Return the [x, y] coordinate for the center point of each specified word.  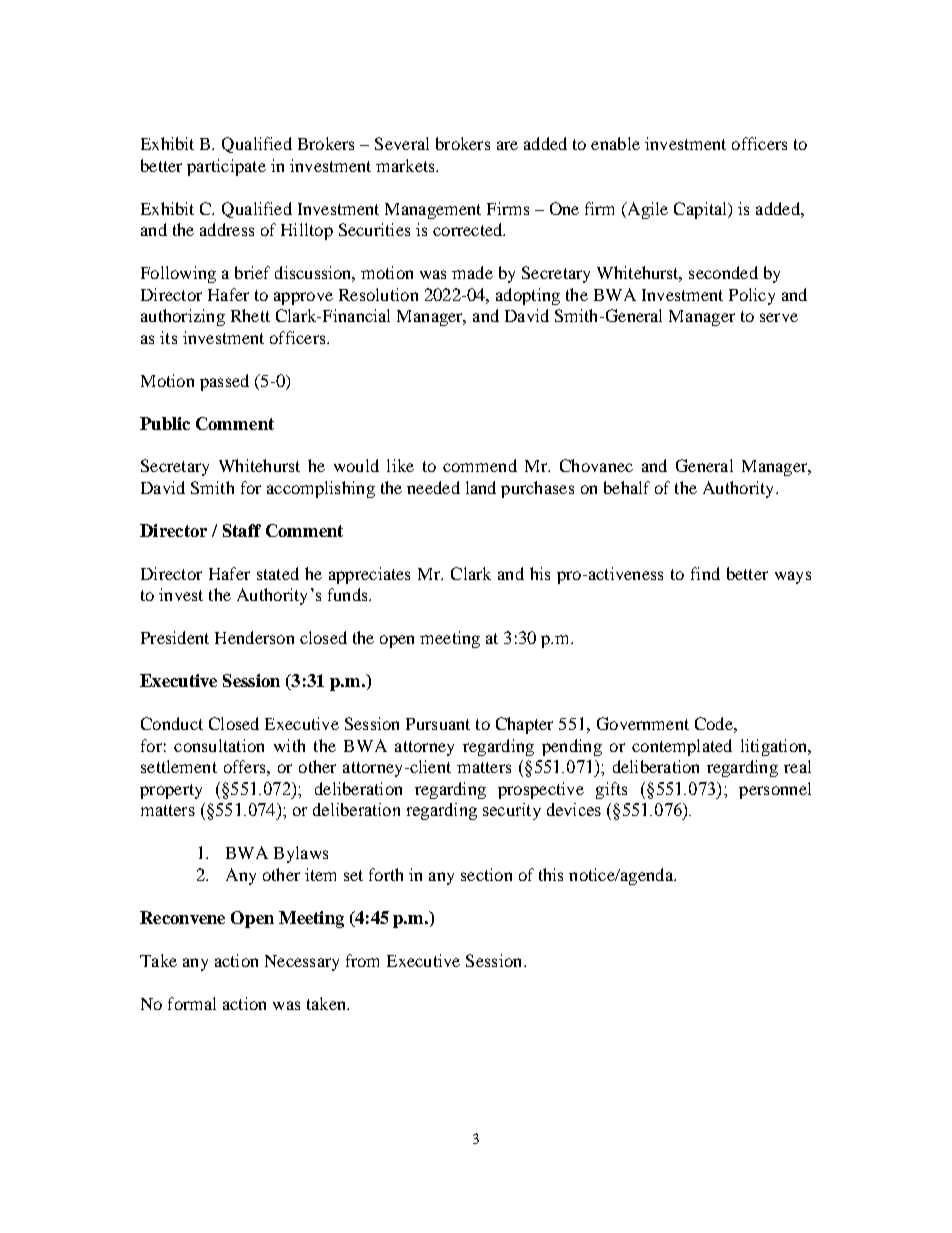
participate [226, 167]
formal [192, 1003]
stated [278, 573]
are [507, 145]
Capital [701, 210]
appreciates [369, 575]
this [551, 874]
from [362, 960]
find [705, 573]
